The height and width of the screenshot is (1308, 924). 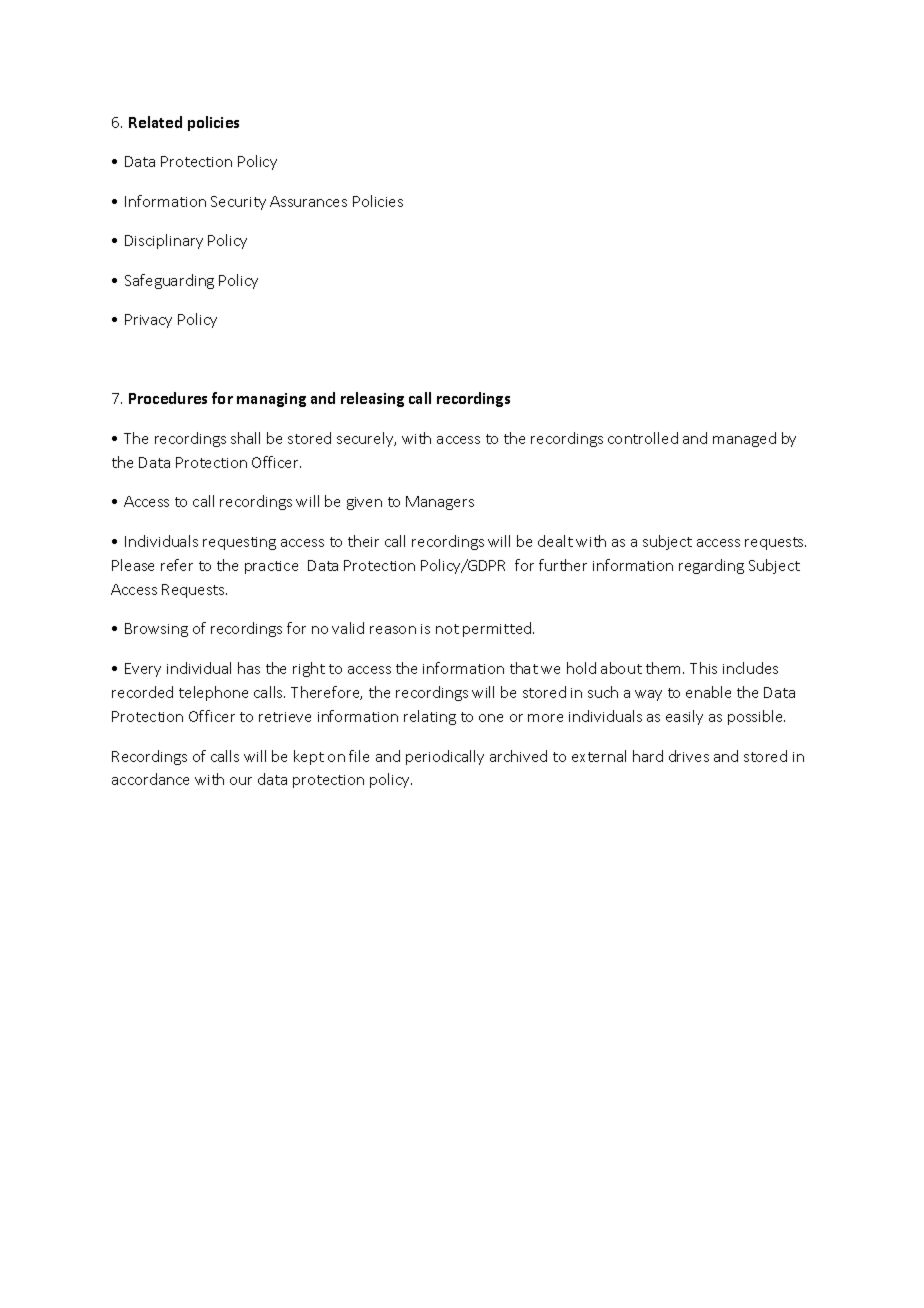 What do you see at coordinates (689, 756) in the screenshot?
I see `drives` at bounding box center [689, 756].
